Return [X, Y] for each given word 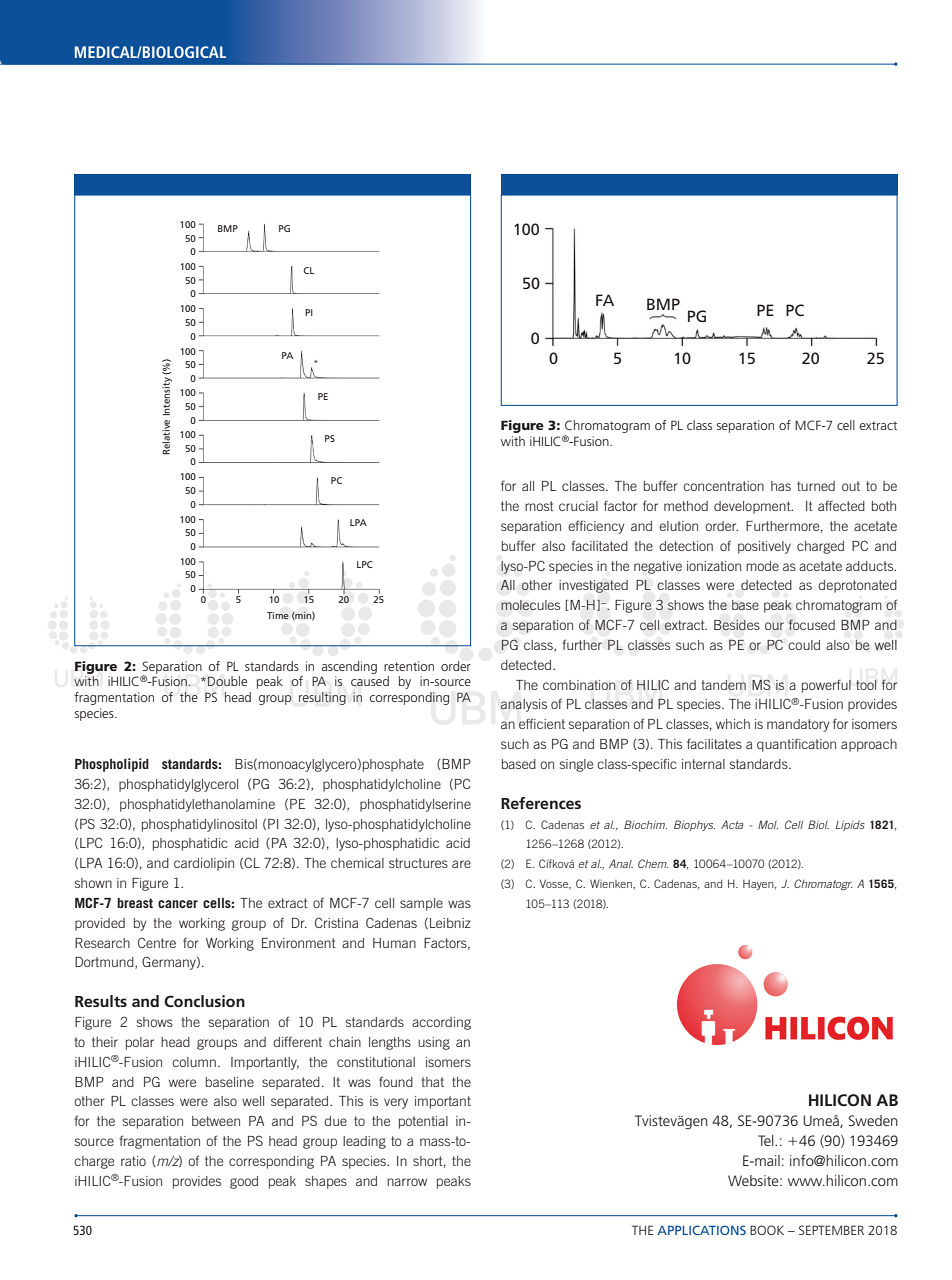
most [539, 506]
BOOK [767, 1230]
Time [278, 615]
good [244, 1182]
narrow [407, 1182]
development [753, 507]
